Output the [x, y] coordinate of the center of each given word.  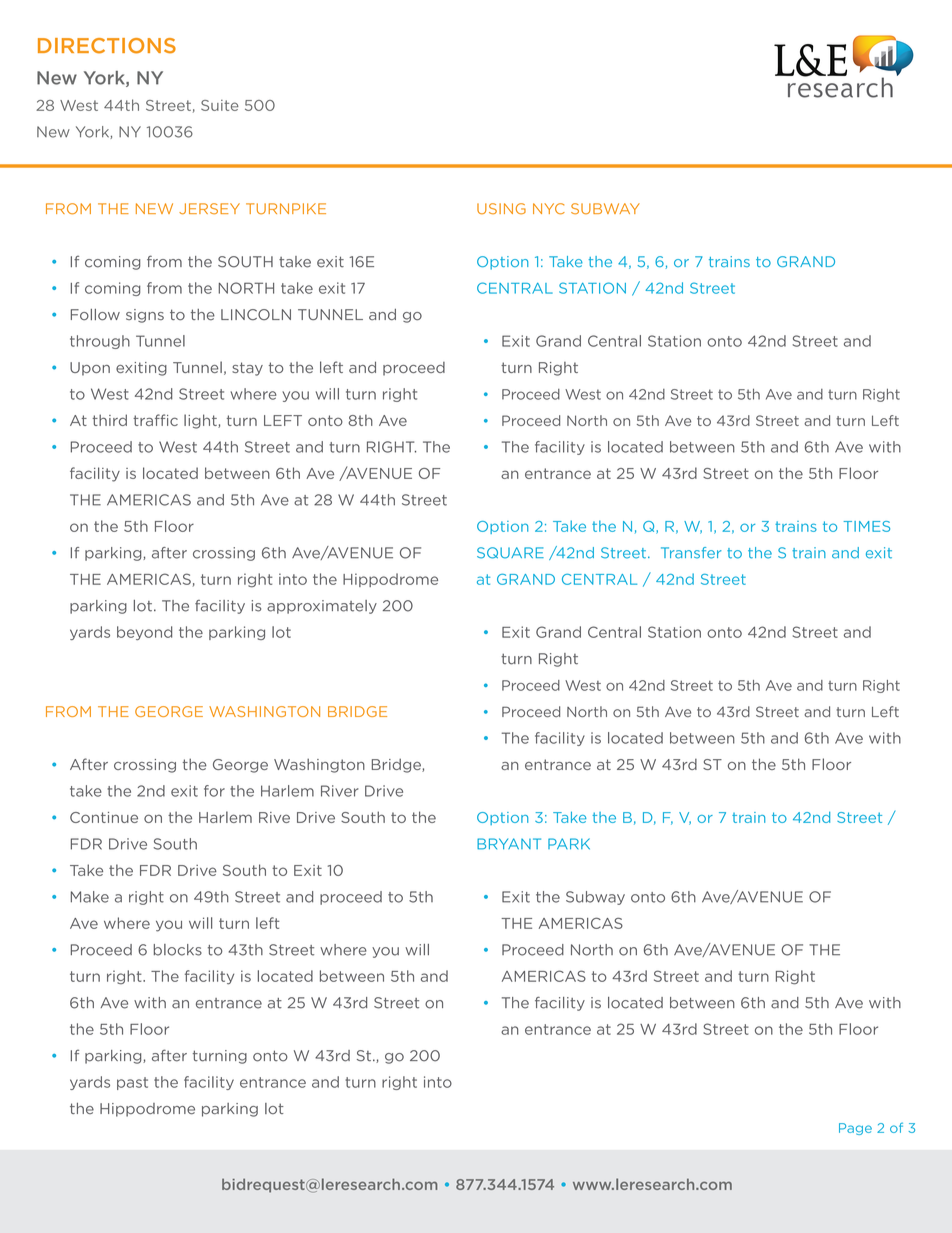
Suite [220, 105]
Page [855, 1129]
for [214, 791]
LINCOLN [256, 314]
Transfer [691, 553]
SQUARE [510, 553]
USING [501, 209]
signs [145, 316]
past [132, 1083]
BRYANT [509, 844]
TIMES [867, 526]
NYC [549, 209]
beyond [144, 633]
